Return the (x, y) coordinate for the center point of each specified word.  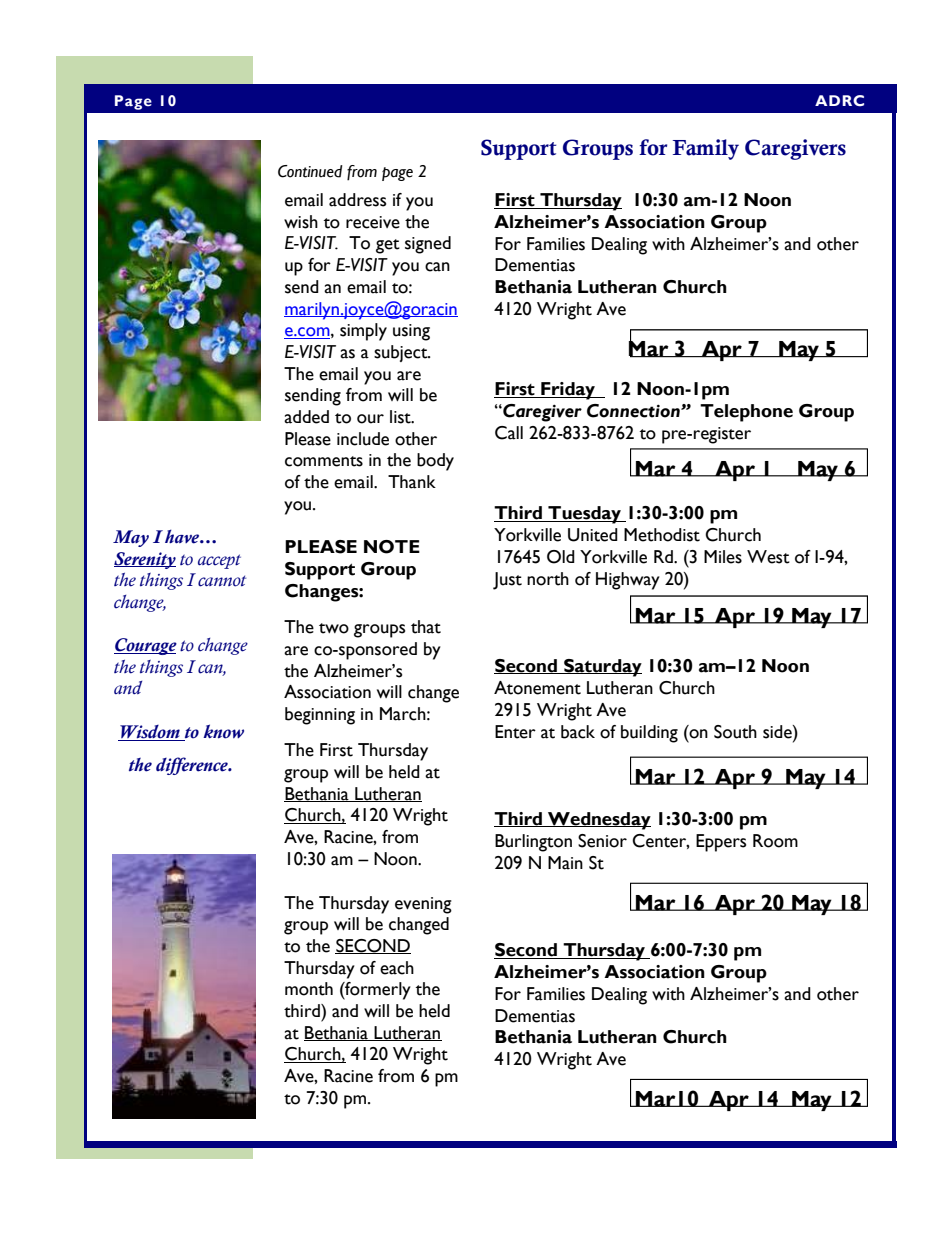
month (309, 989)
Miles (723, 557)
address (357, 200)
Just (507, 581)
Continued (310, 171)
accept (219, 561)
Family (706, 149)
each (397, 968)
